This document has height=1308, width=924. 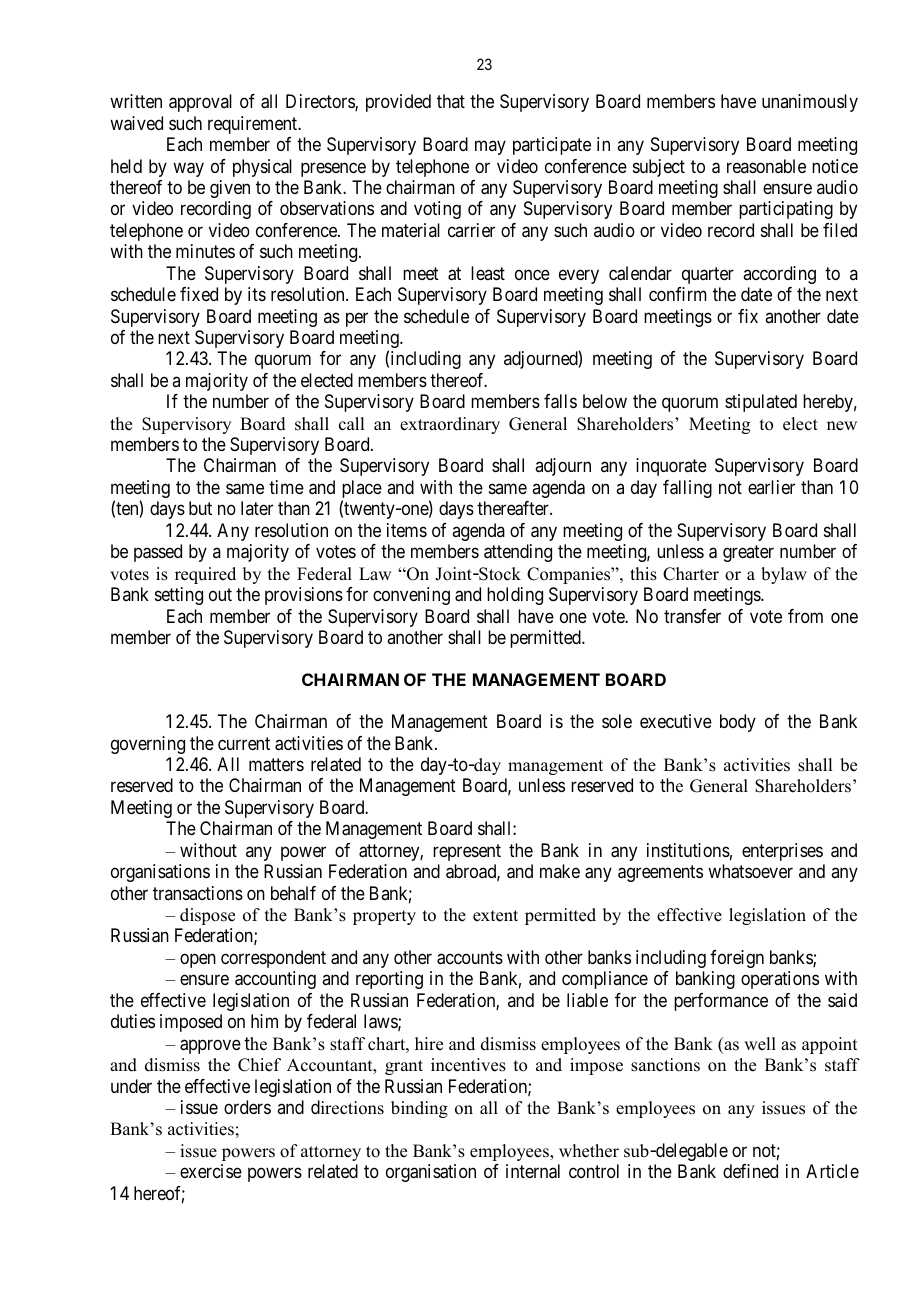 What do you see at coordinates (766, 166) in the document?
I see `reasonable` at bounding box center [766, 166].
